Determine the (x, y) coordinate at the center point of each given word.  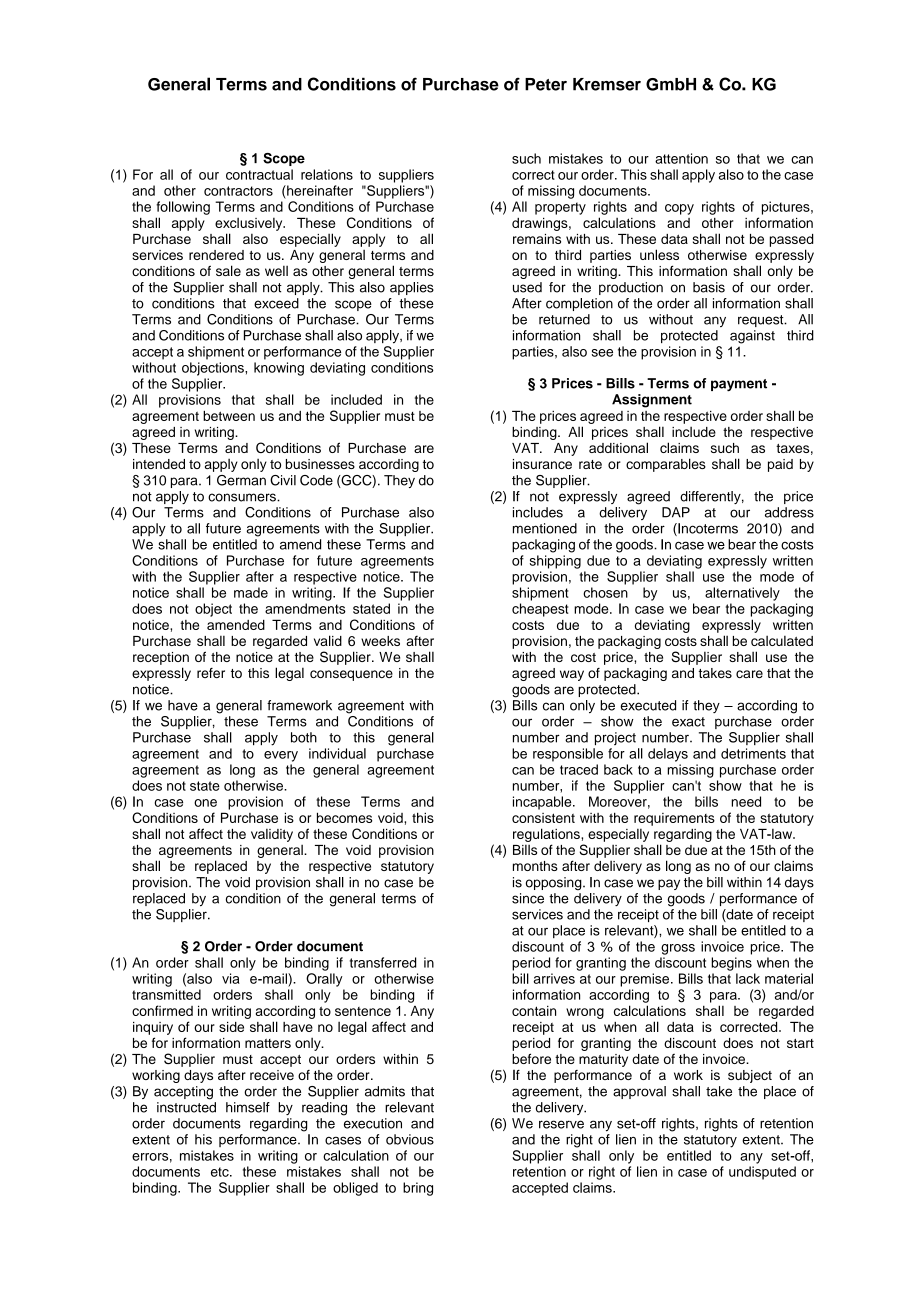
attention (681, 158)
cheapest (540, 610)
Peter (546, 84)
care (749, 674)
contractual (259, 174)
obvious (410, 1139)
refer (211, 673)
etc (221, 1172)
